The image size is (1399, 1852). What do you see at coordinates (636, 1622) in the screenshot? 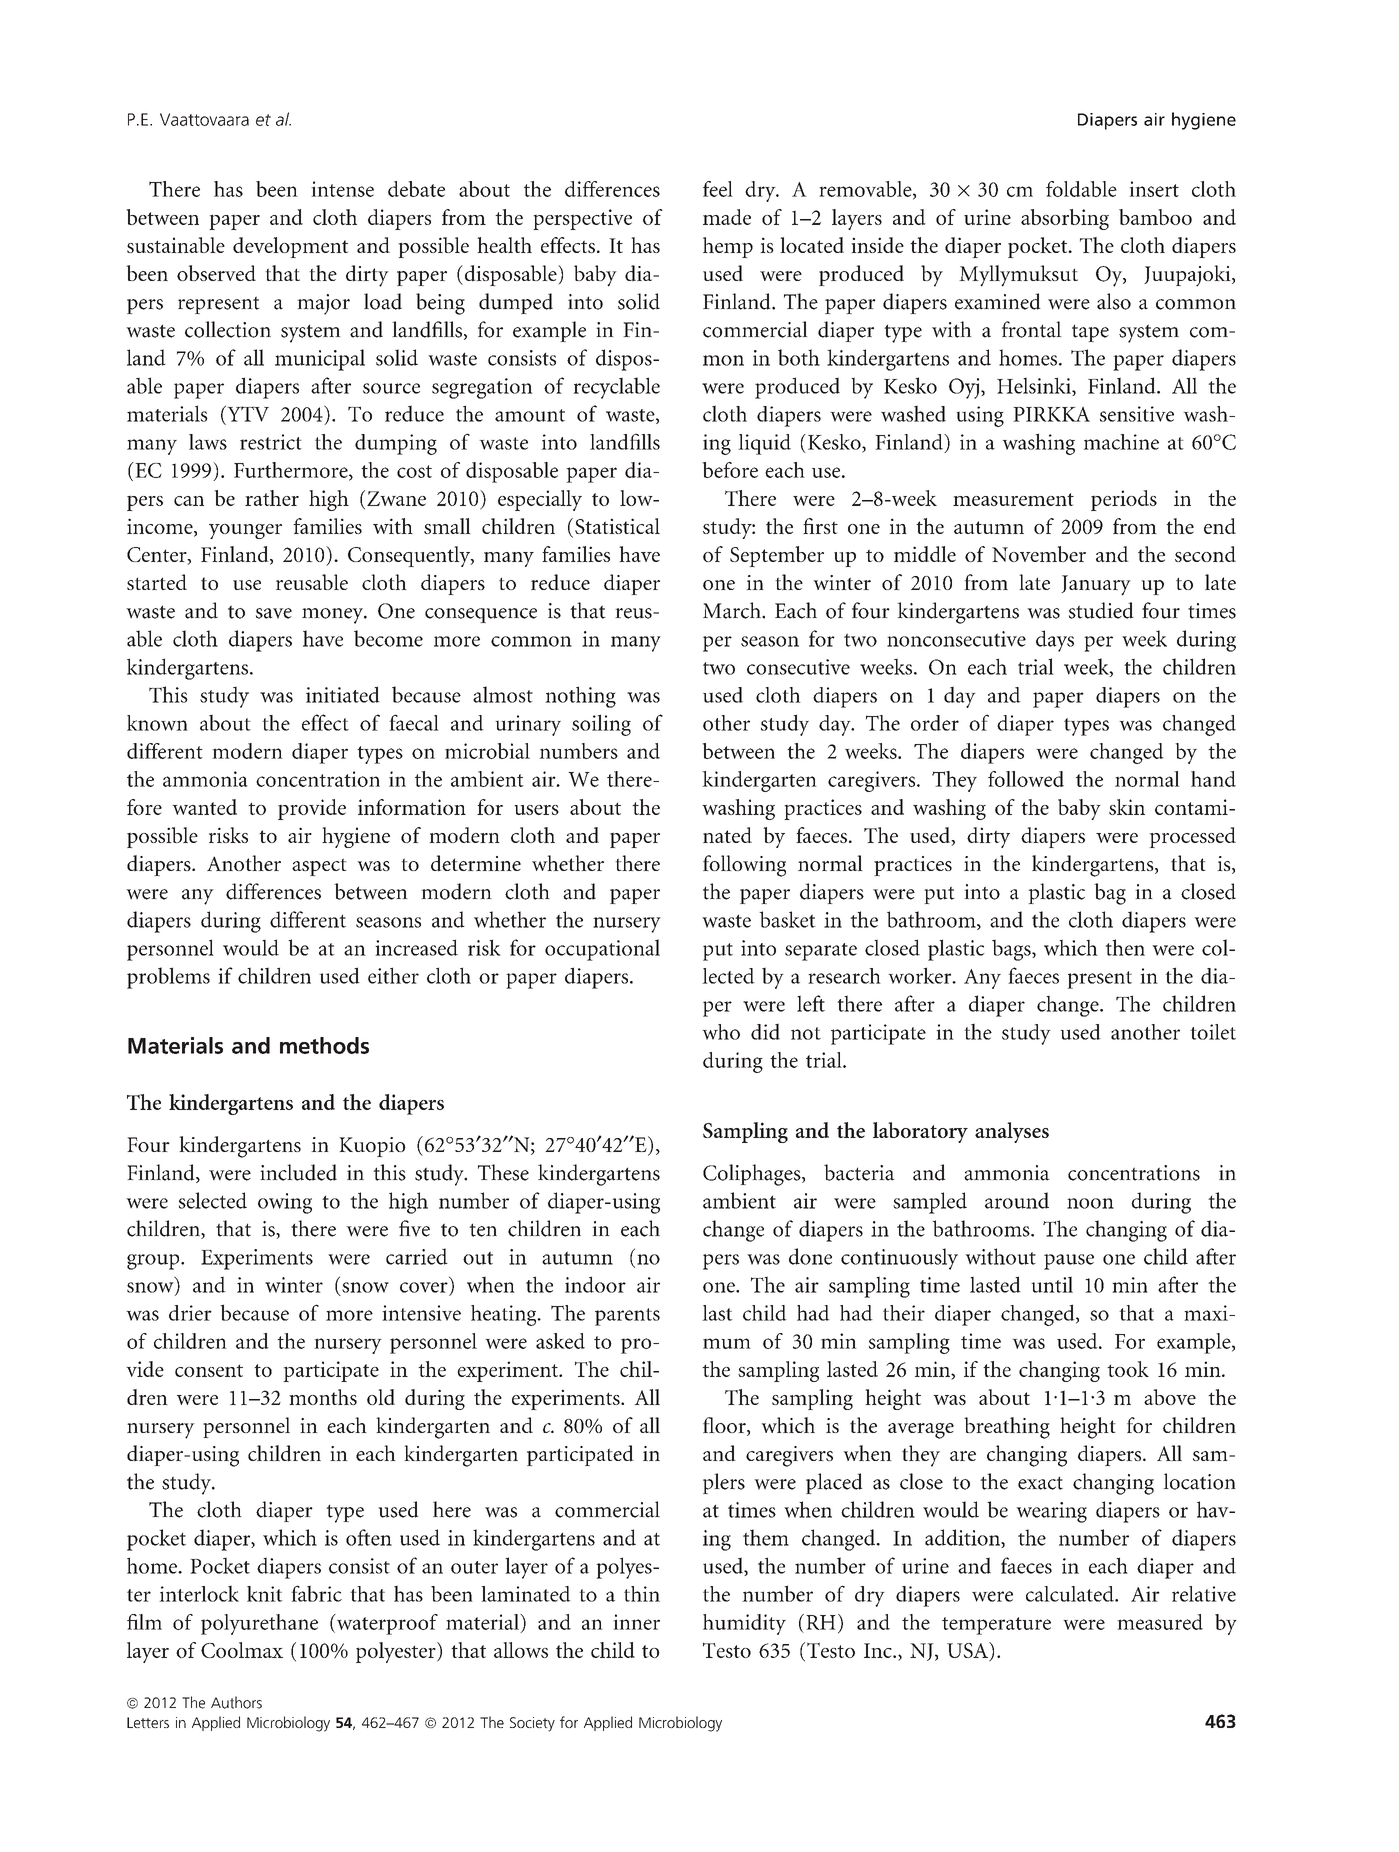
I see `inner` at bounding box center [636, 1622].
